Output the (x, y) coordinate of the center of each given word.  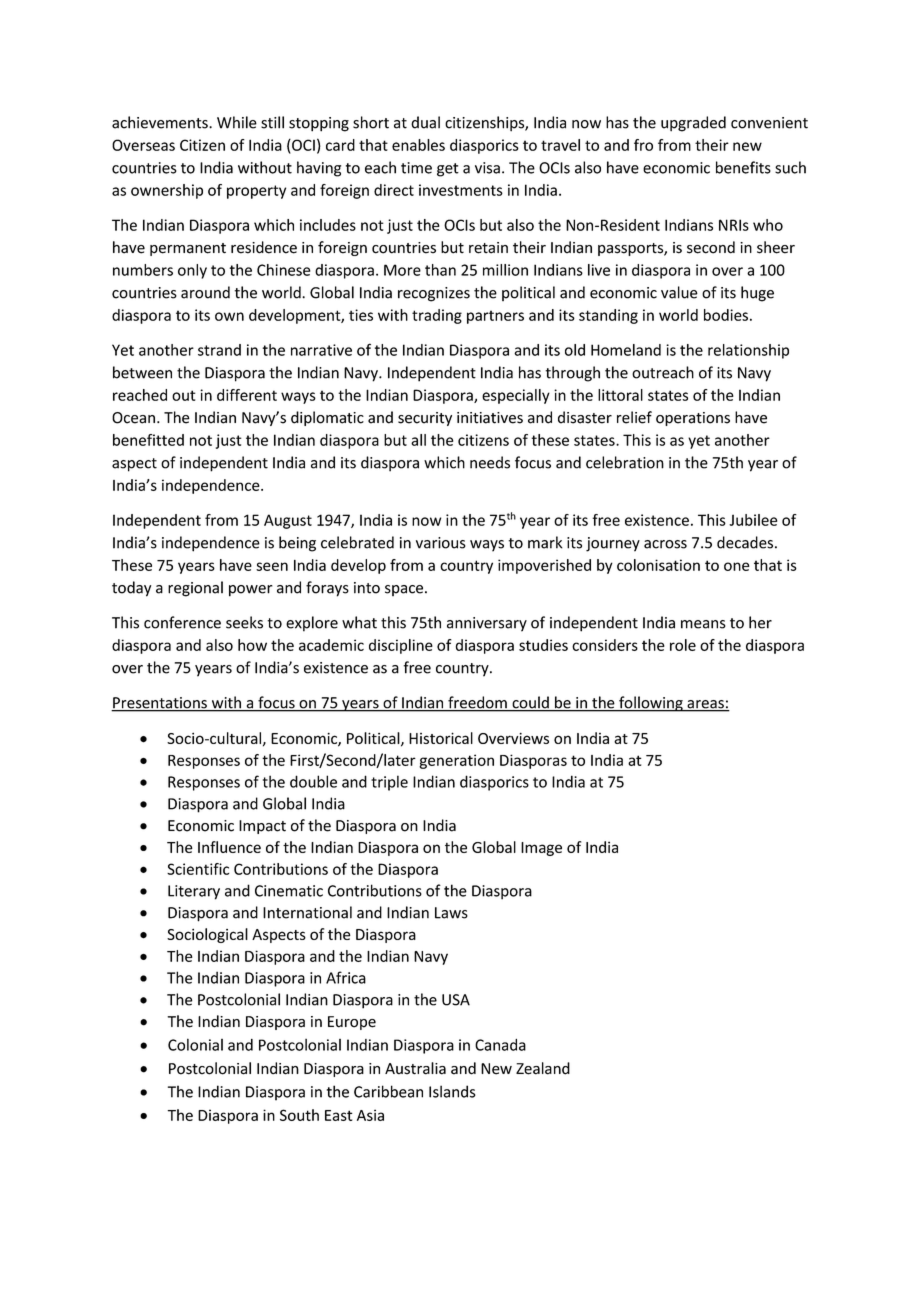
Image (541, 849)
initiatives (490, 418)
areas (705, 705)
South (299, 1115)
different (247, 395)
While (237, 122)
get (448, 170)
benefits (743, 167)
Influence (229, 847)
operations (693, 419)
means (703, 624)
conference (182, 622)
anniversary (487, 624)
